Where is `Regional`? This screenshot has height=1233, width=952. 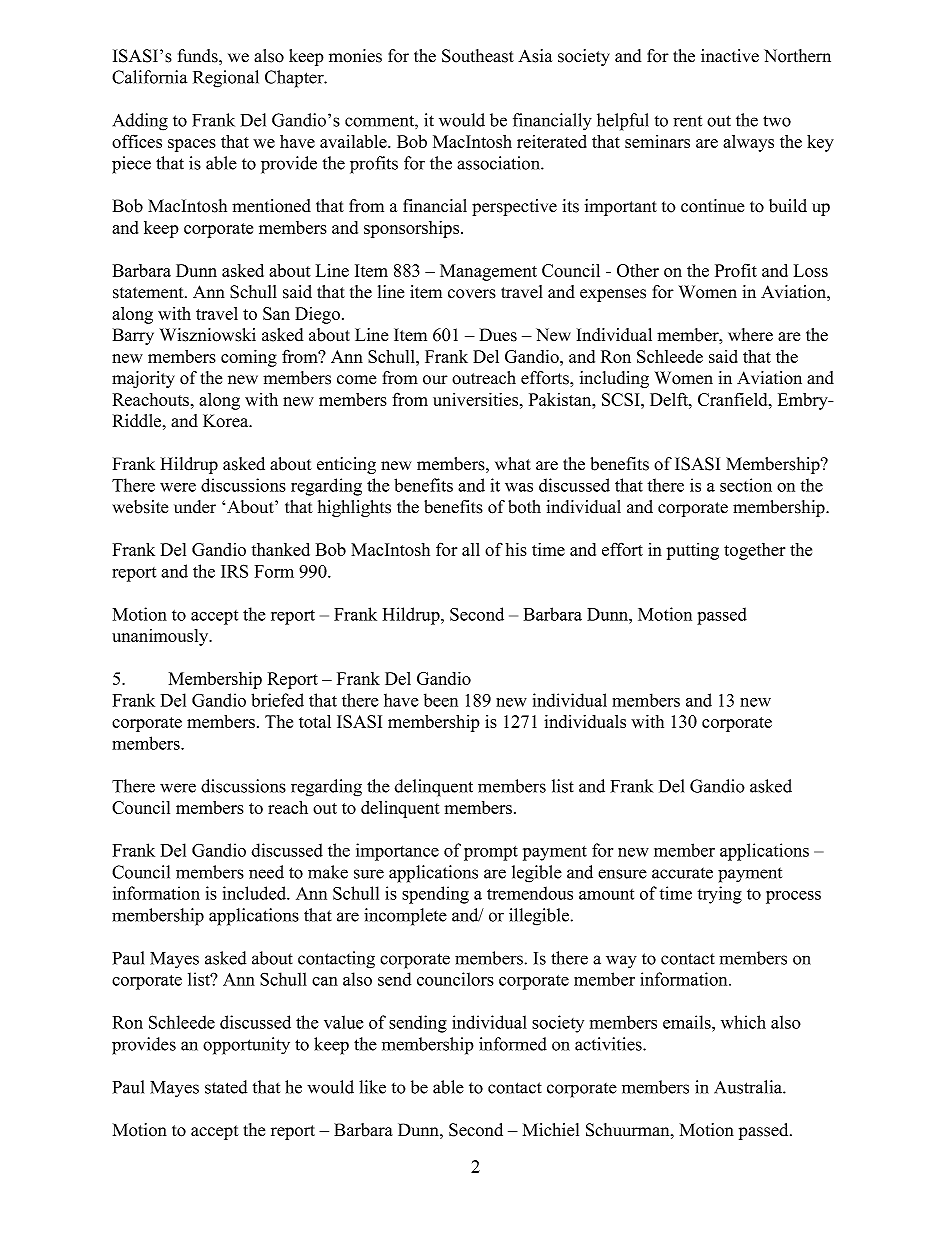 Regional is located at coordinates (226, 79).
